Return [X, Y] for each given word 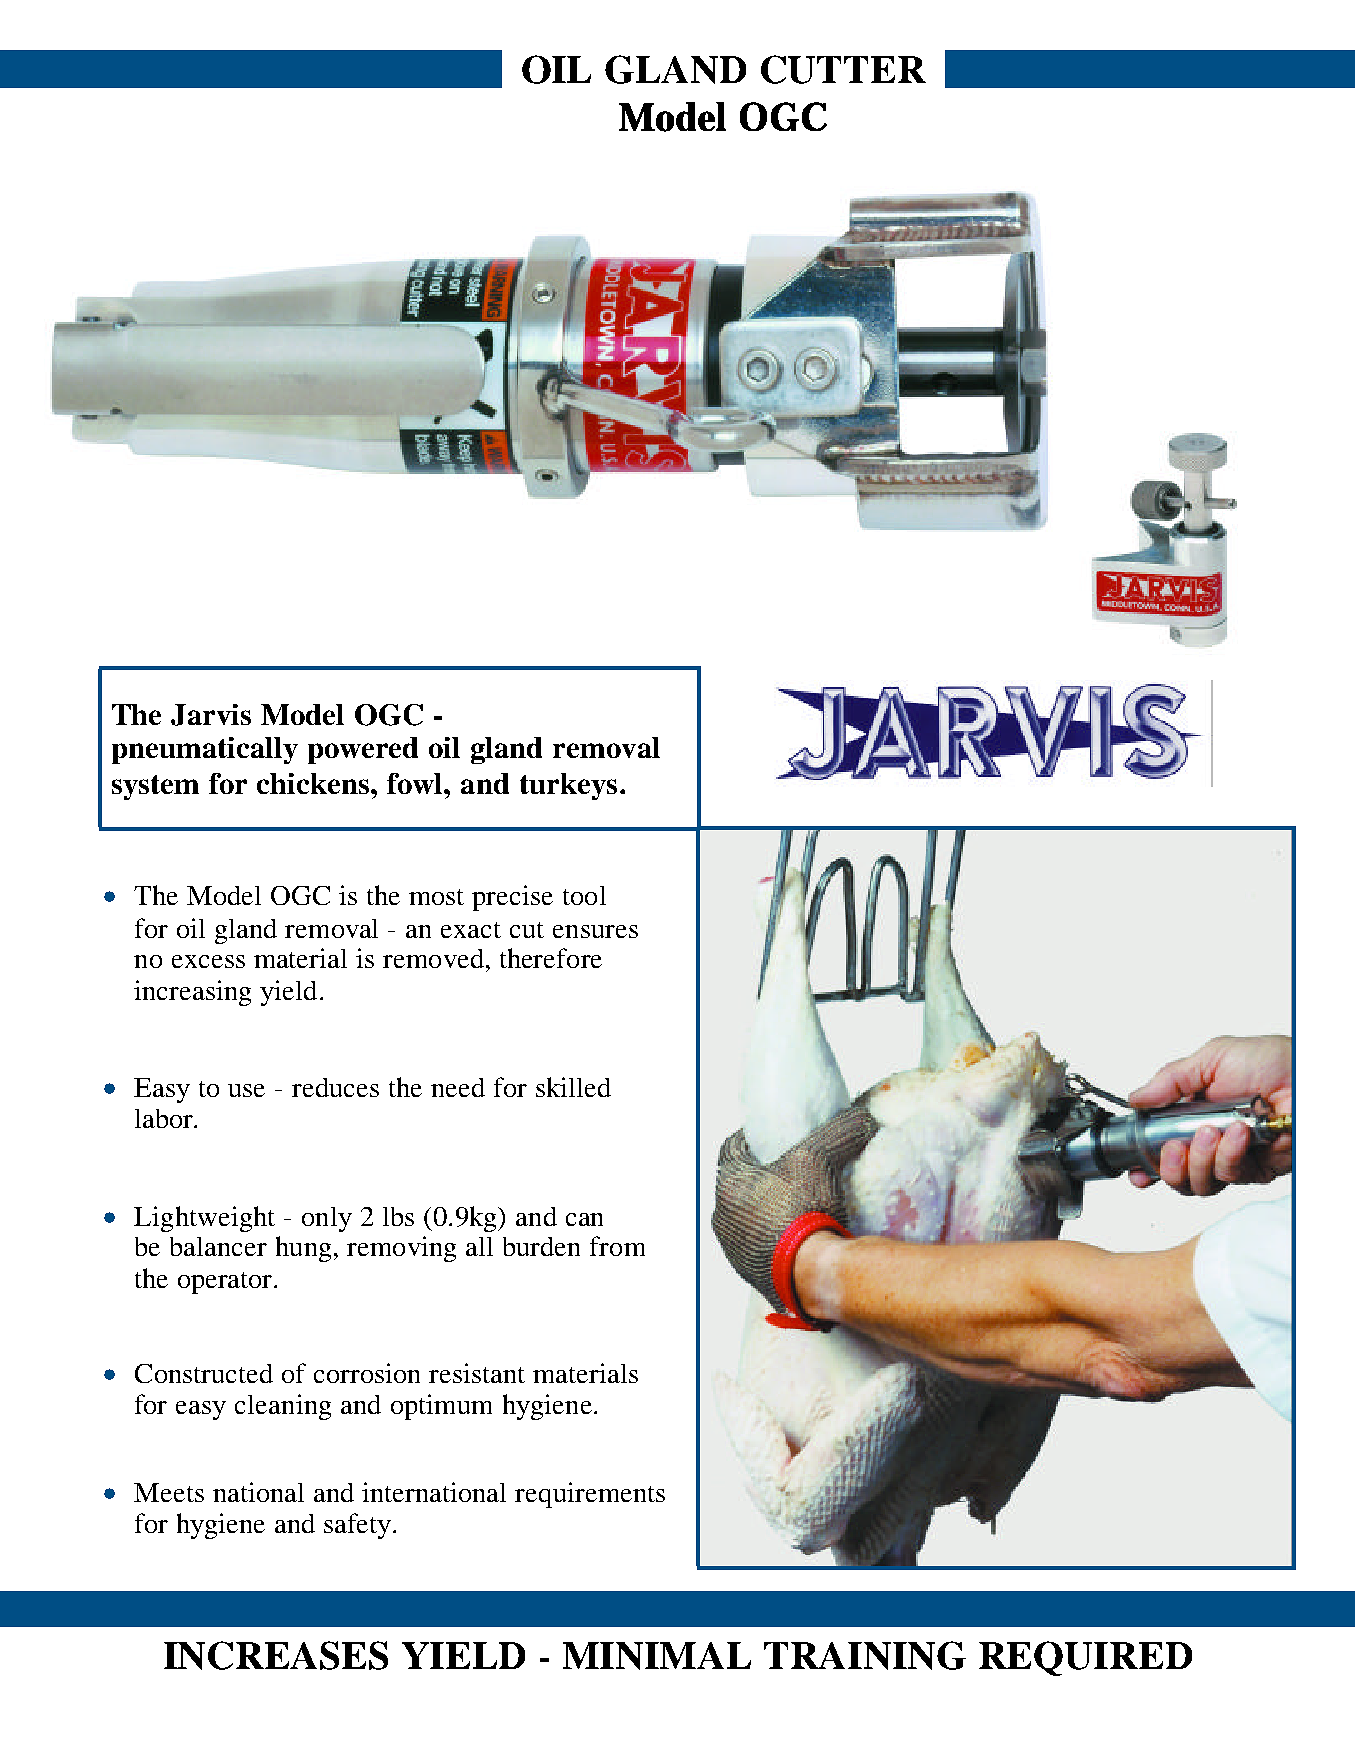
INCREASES [276, 1655]
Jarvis [211, 715]
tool [584, 895]
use [246, 1090]
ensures [595, 931]
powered [363, 750]
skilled [573, 1087]
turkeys [568, 786]
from [617, 1246]
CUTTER [843, 69]
